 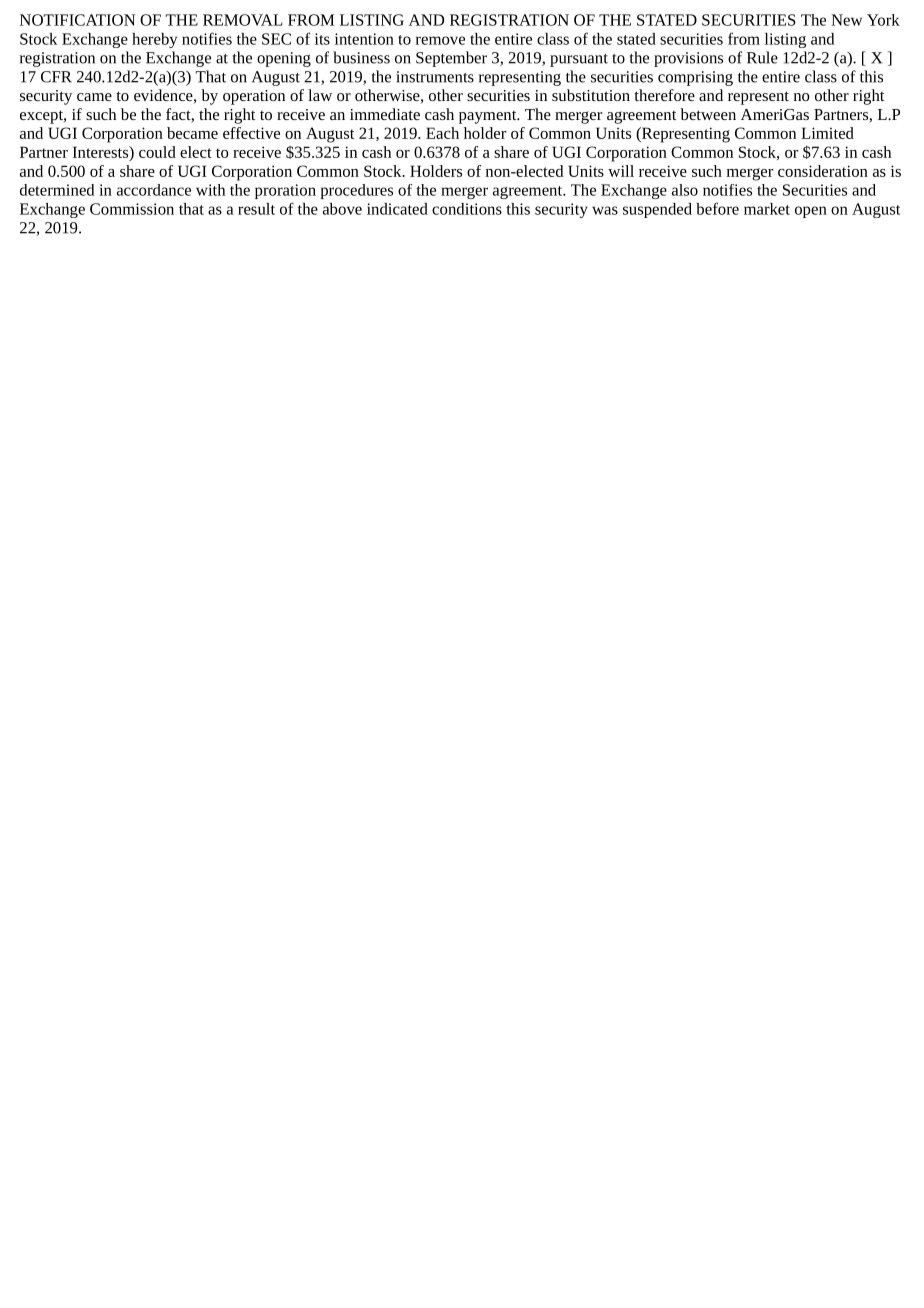 I want to click on NOTIFICATION, so click(x=78, y=20).
